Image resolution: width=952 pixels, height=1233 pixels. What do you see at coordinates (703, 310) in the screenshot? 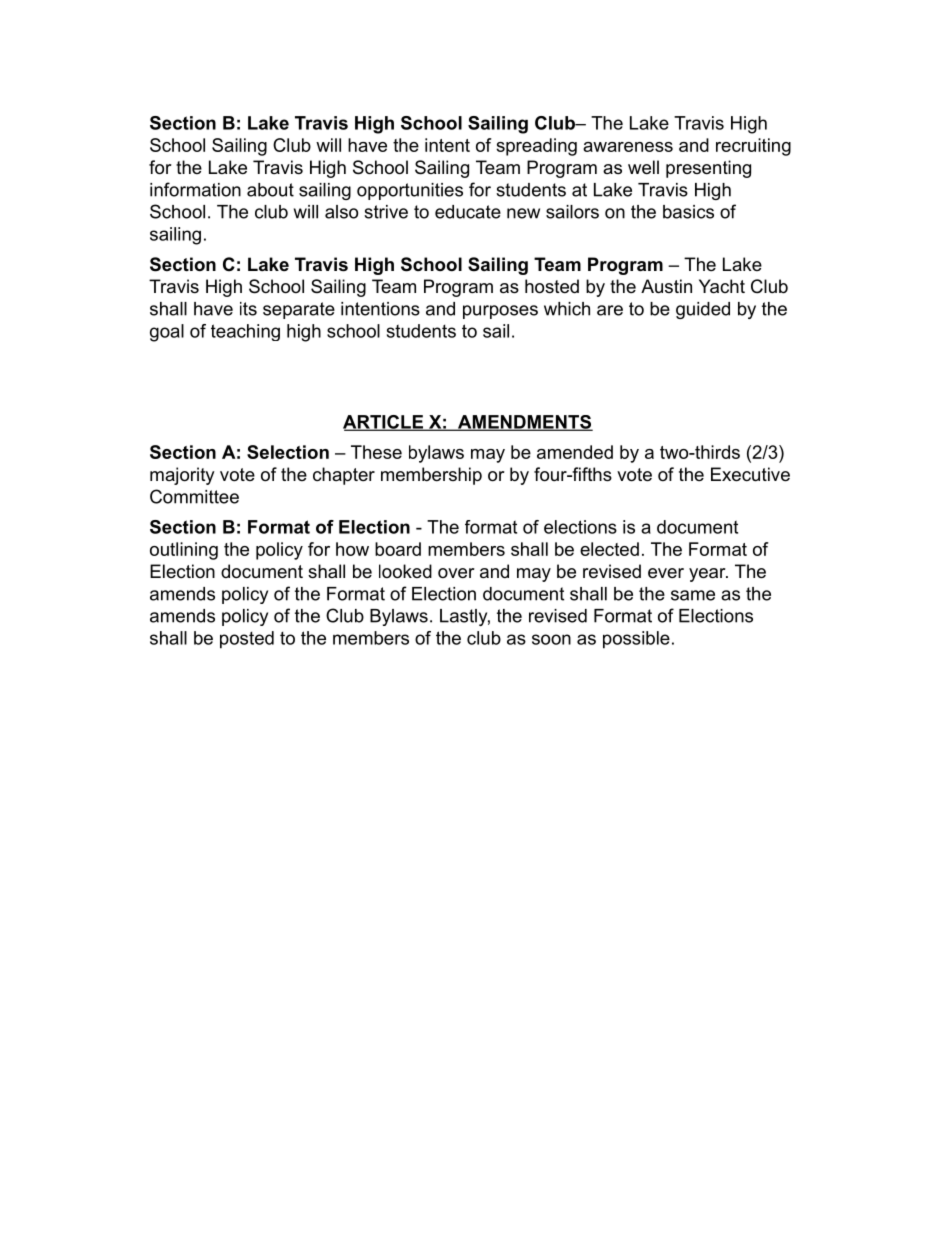
I see `guided` at bounding box center [703, 310].
